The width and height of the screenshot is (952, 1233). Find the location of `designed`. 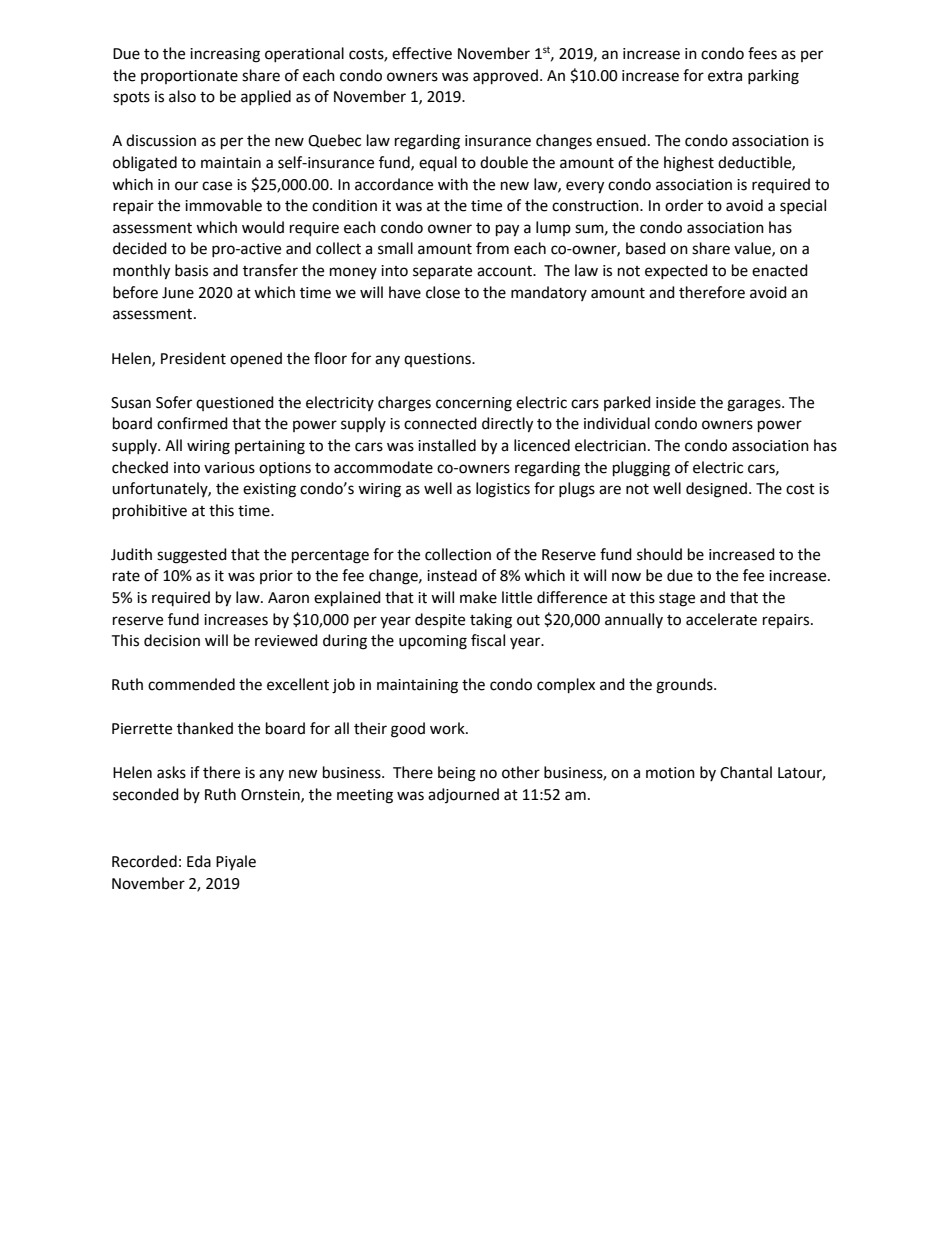

designed is located at coordinates (718, 490).
